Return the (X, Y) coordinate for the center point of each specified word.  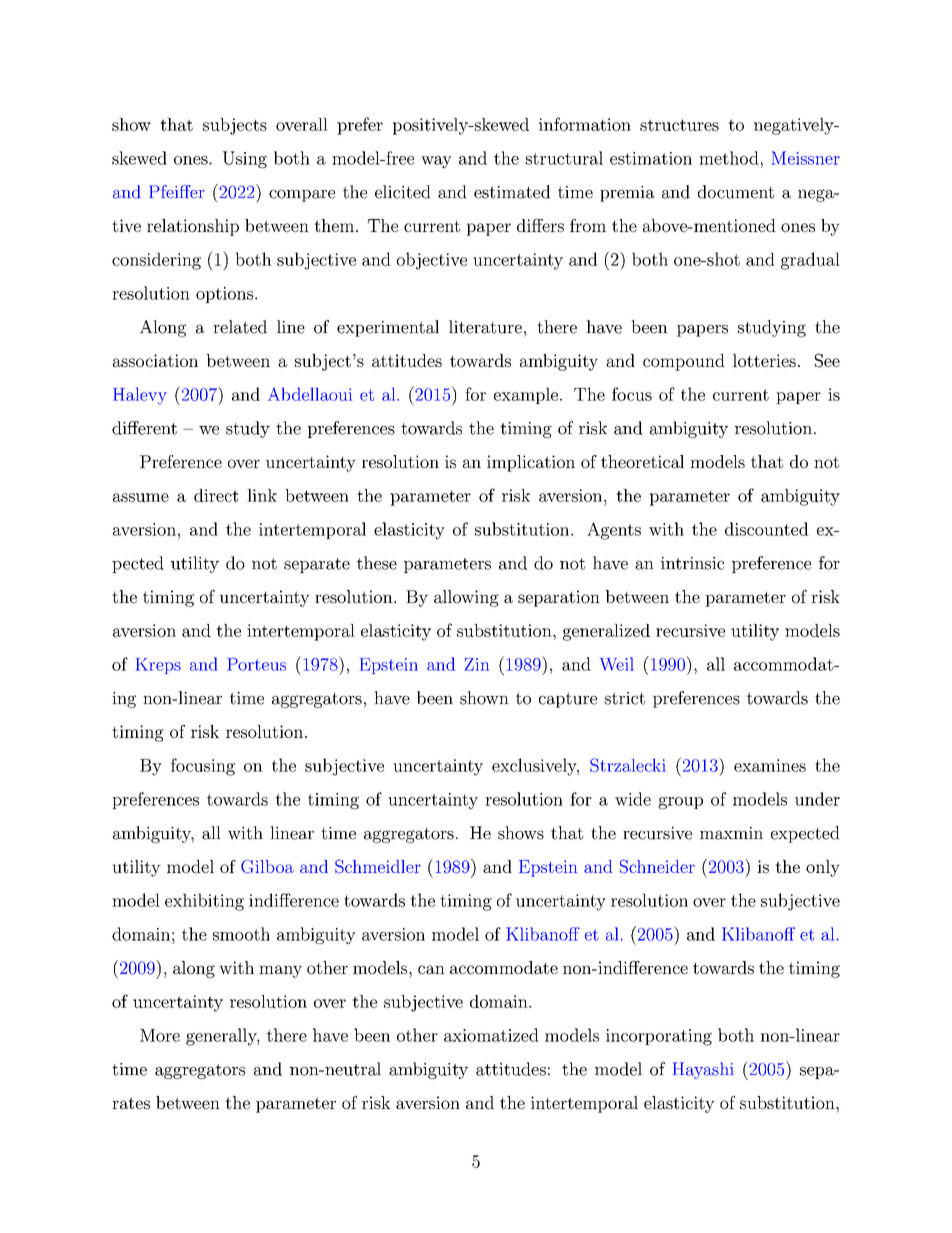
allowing (466, 598)
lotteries (764, 360)
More (160, 1035)
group (680, 803)
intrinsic (693, 563)
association (155, 360)
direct (216, 495)
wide (633, 799)
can (431, 969)
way (436, 162)
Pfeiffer (177, 192)
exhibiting (204, 902)
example (526, 395)
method (729, 158)
